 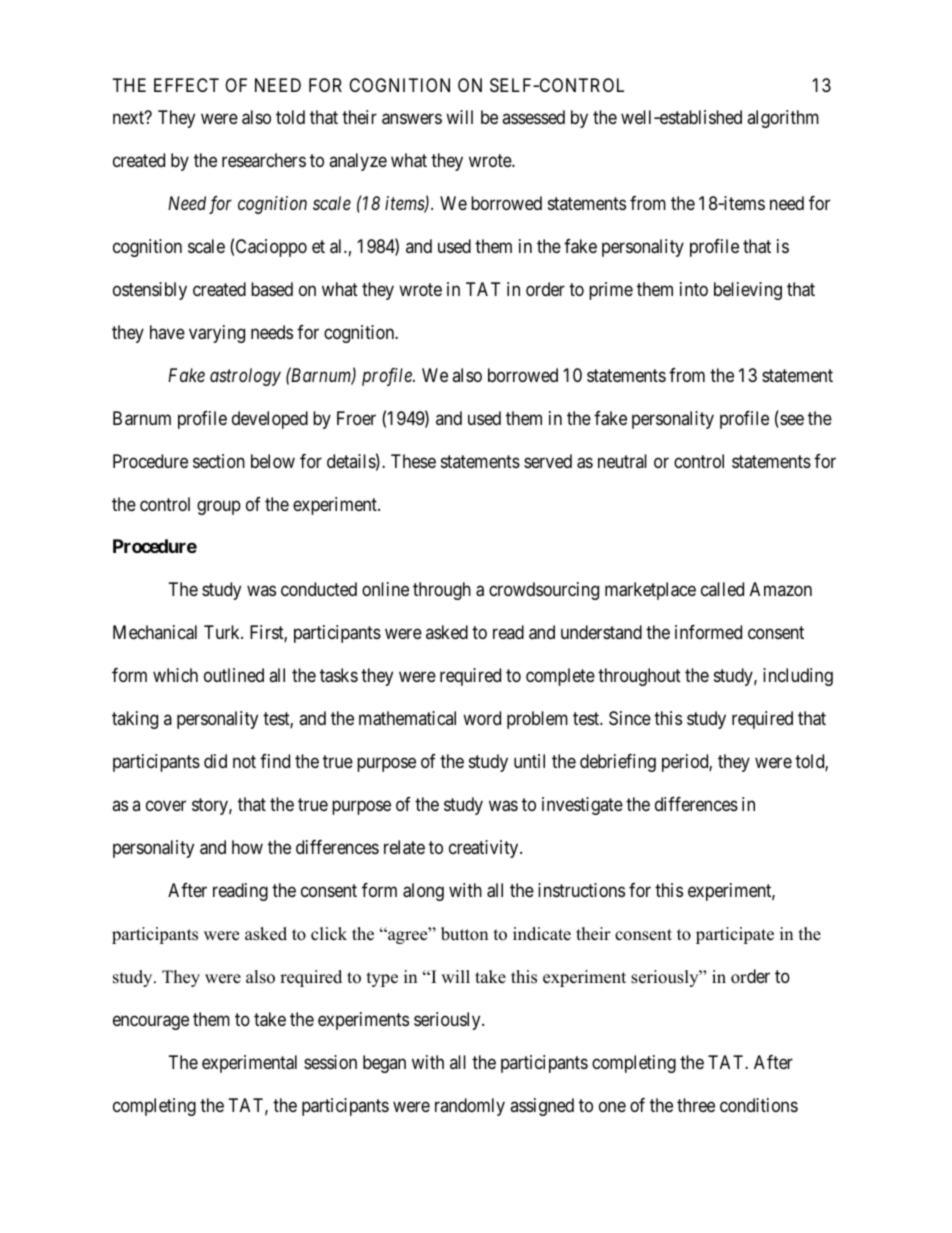 I want to click on answers, so click(x=412, y=119).
